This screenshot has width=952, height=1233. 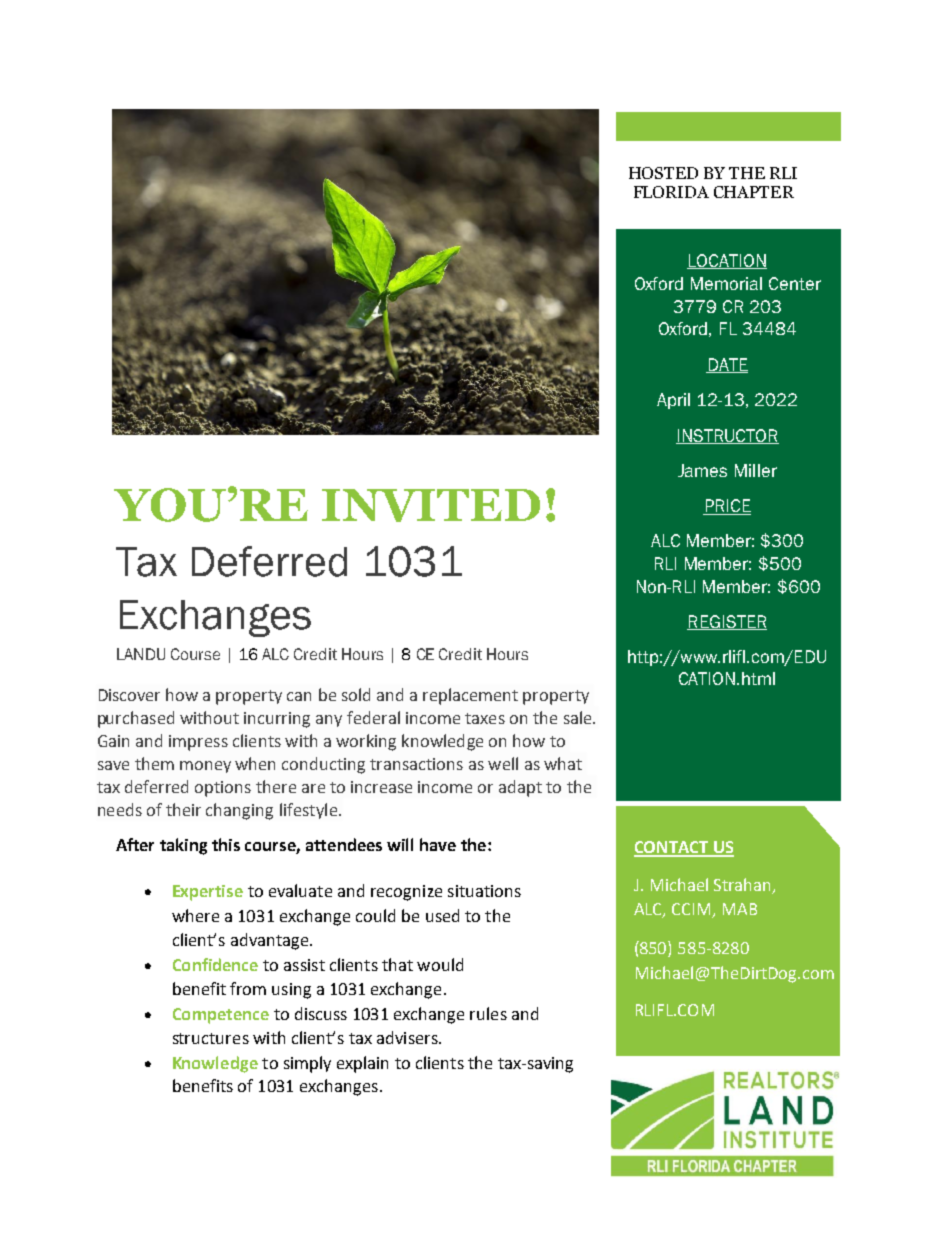 What do you see at coordinates (408, 1037) in the screenshot?
I see `advisers` at bounding box center [408, 1037].
